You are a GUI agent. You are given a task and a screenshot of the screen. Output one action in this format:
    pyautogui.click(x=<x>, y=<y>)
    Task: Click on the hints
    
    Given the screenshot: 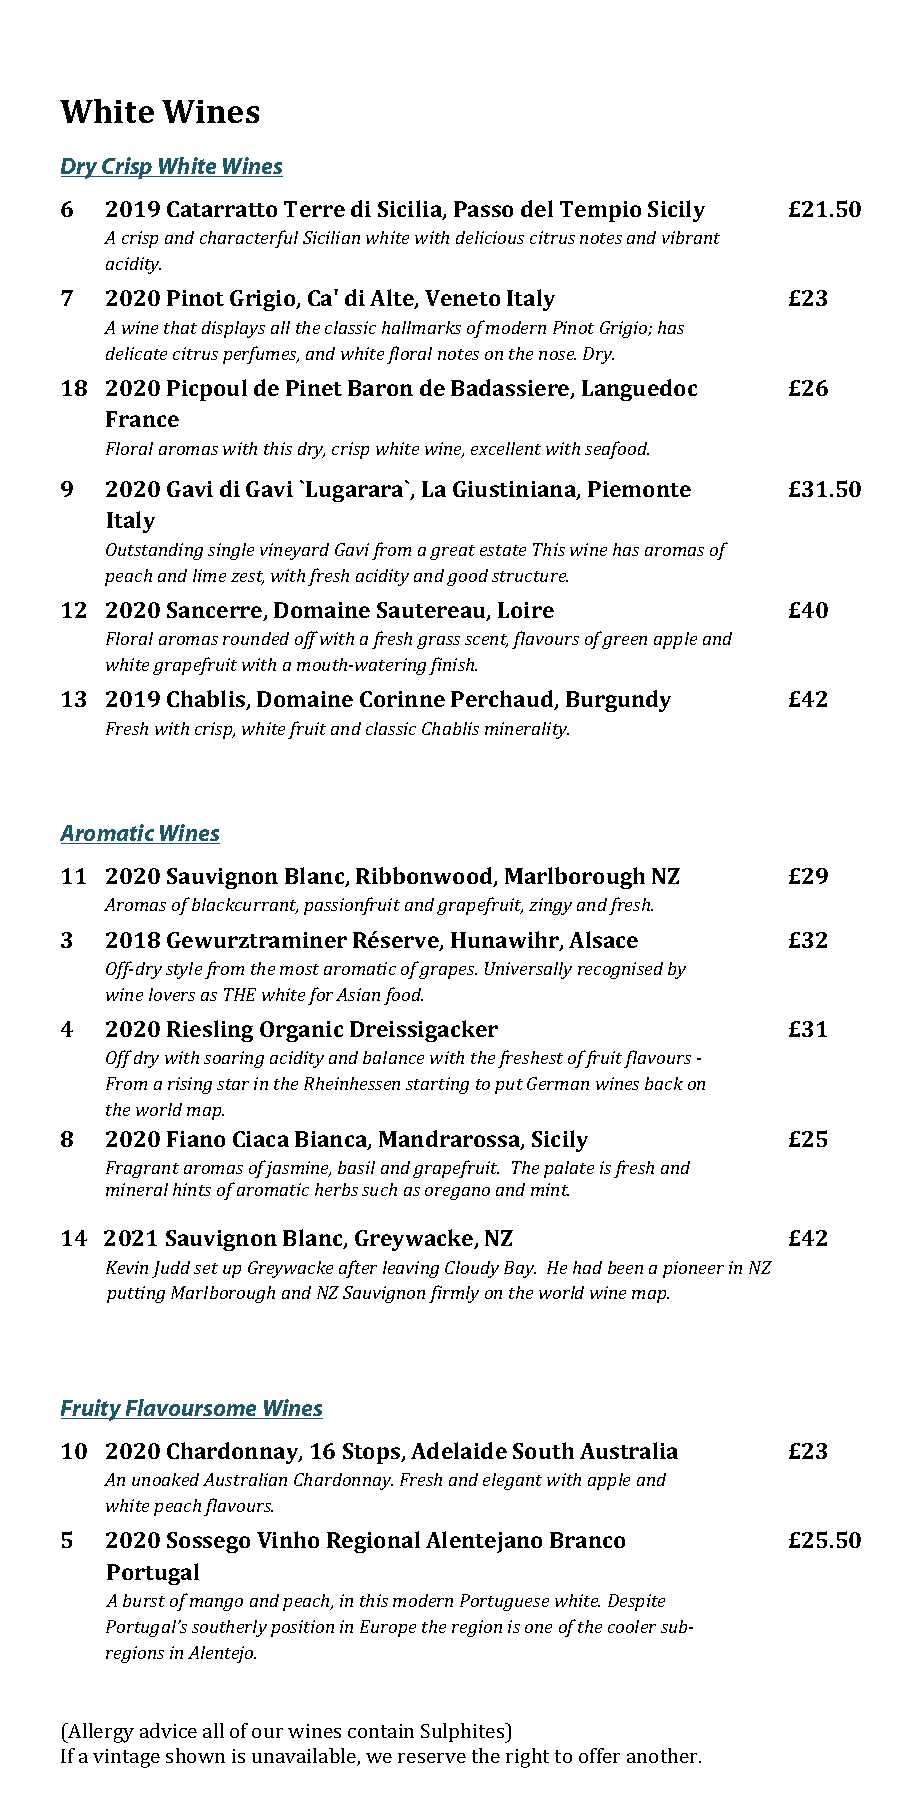 What is the action you would take?
    pyautogui.click(x=192, y=1189)
